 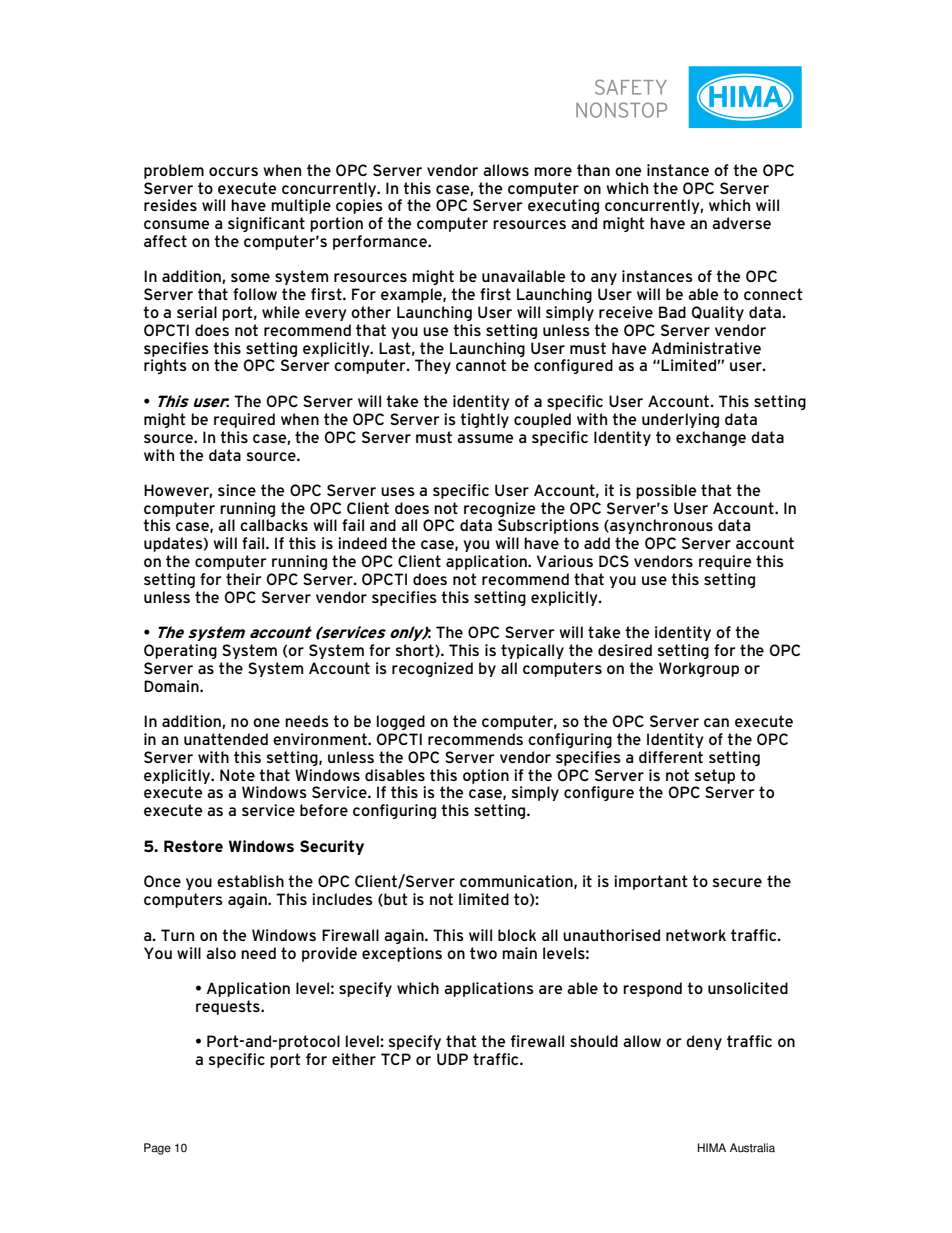 I want to click on more, so click(x=553, y=171).
